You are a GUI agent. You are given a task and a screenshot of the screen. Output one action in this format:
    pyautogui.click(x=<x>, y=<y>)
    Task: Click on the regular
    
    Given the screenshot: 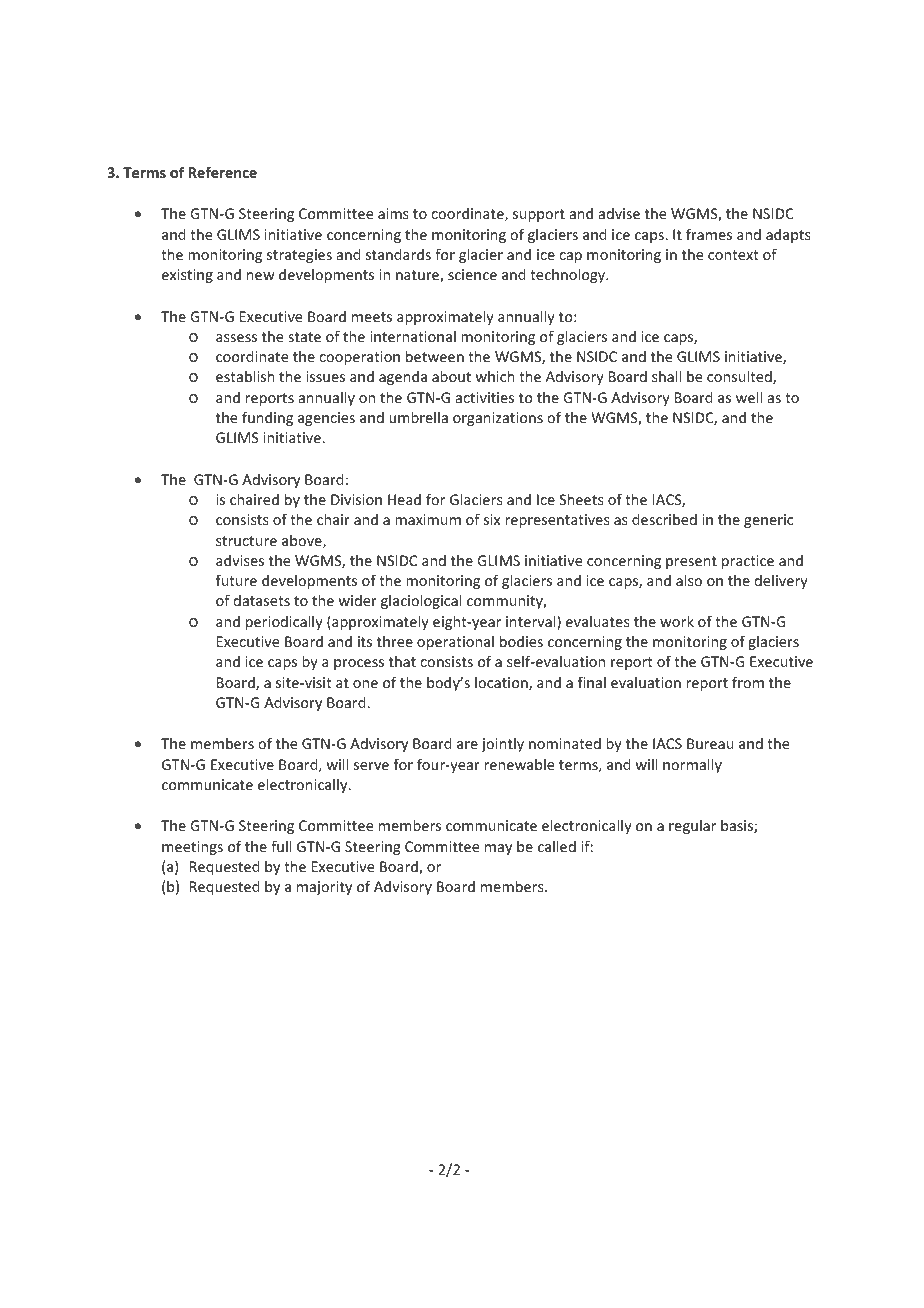 What is the action you would take?
    pyautogui.click(x=692, y=827)
